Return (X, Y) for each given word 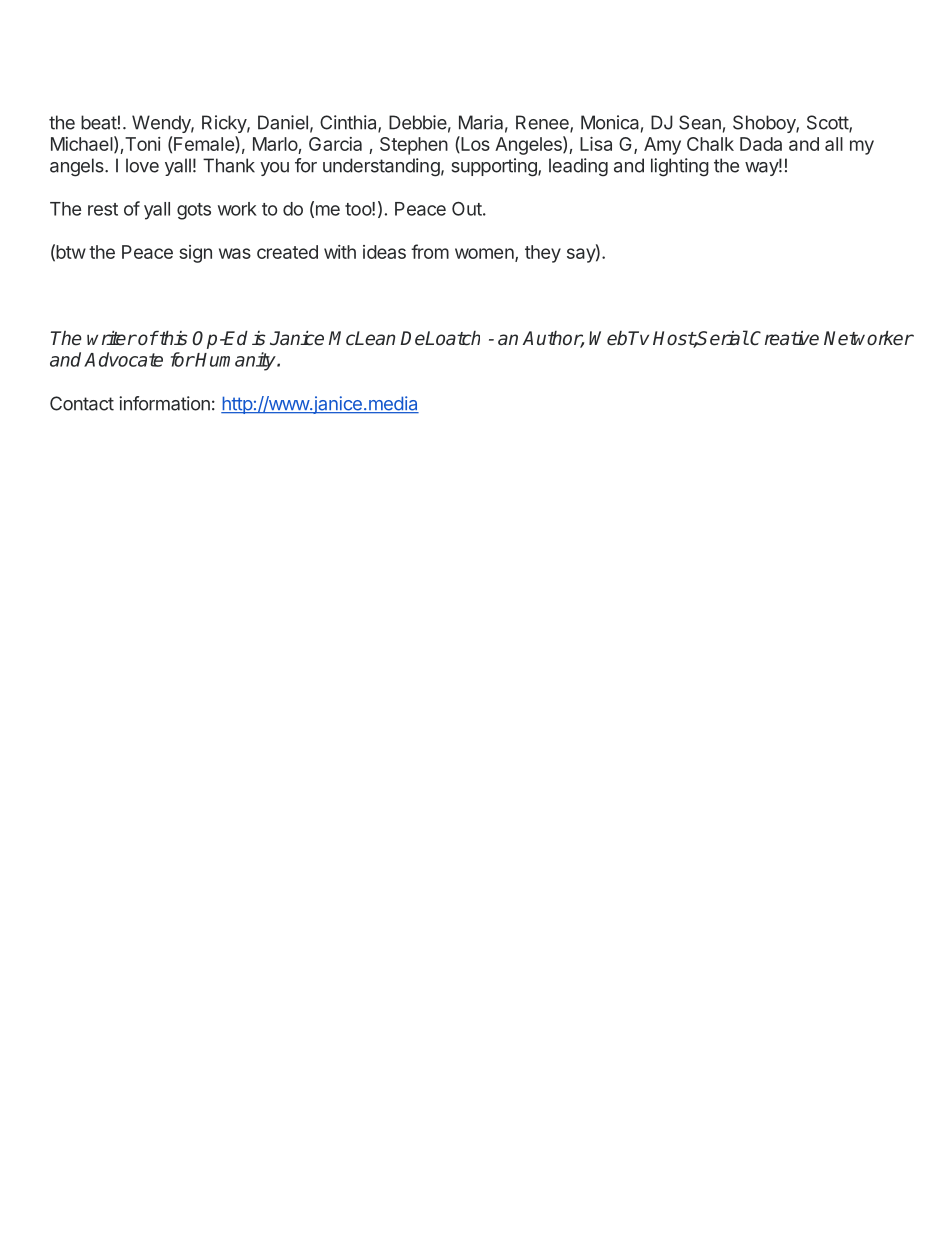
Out (467, 208)
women (485, 255)
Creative (784, 338)
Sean (700, 122)
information (164, 403)
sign (195, 254)
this (172, 338)
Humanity (236, 361)
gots (194, 211)
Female (205, 144)
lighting (680, 167)
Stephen (414, 146)
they (543, 254)
